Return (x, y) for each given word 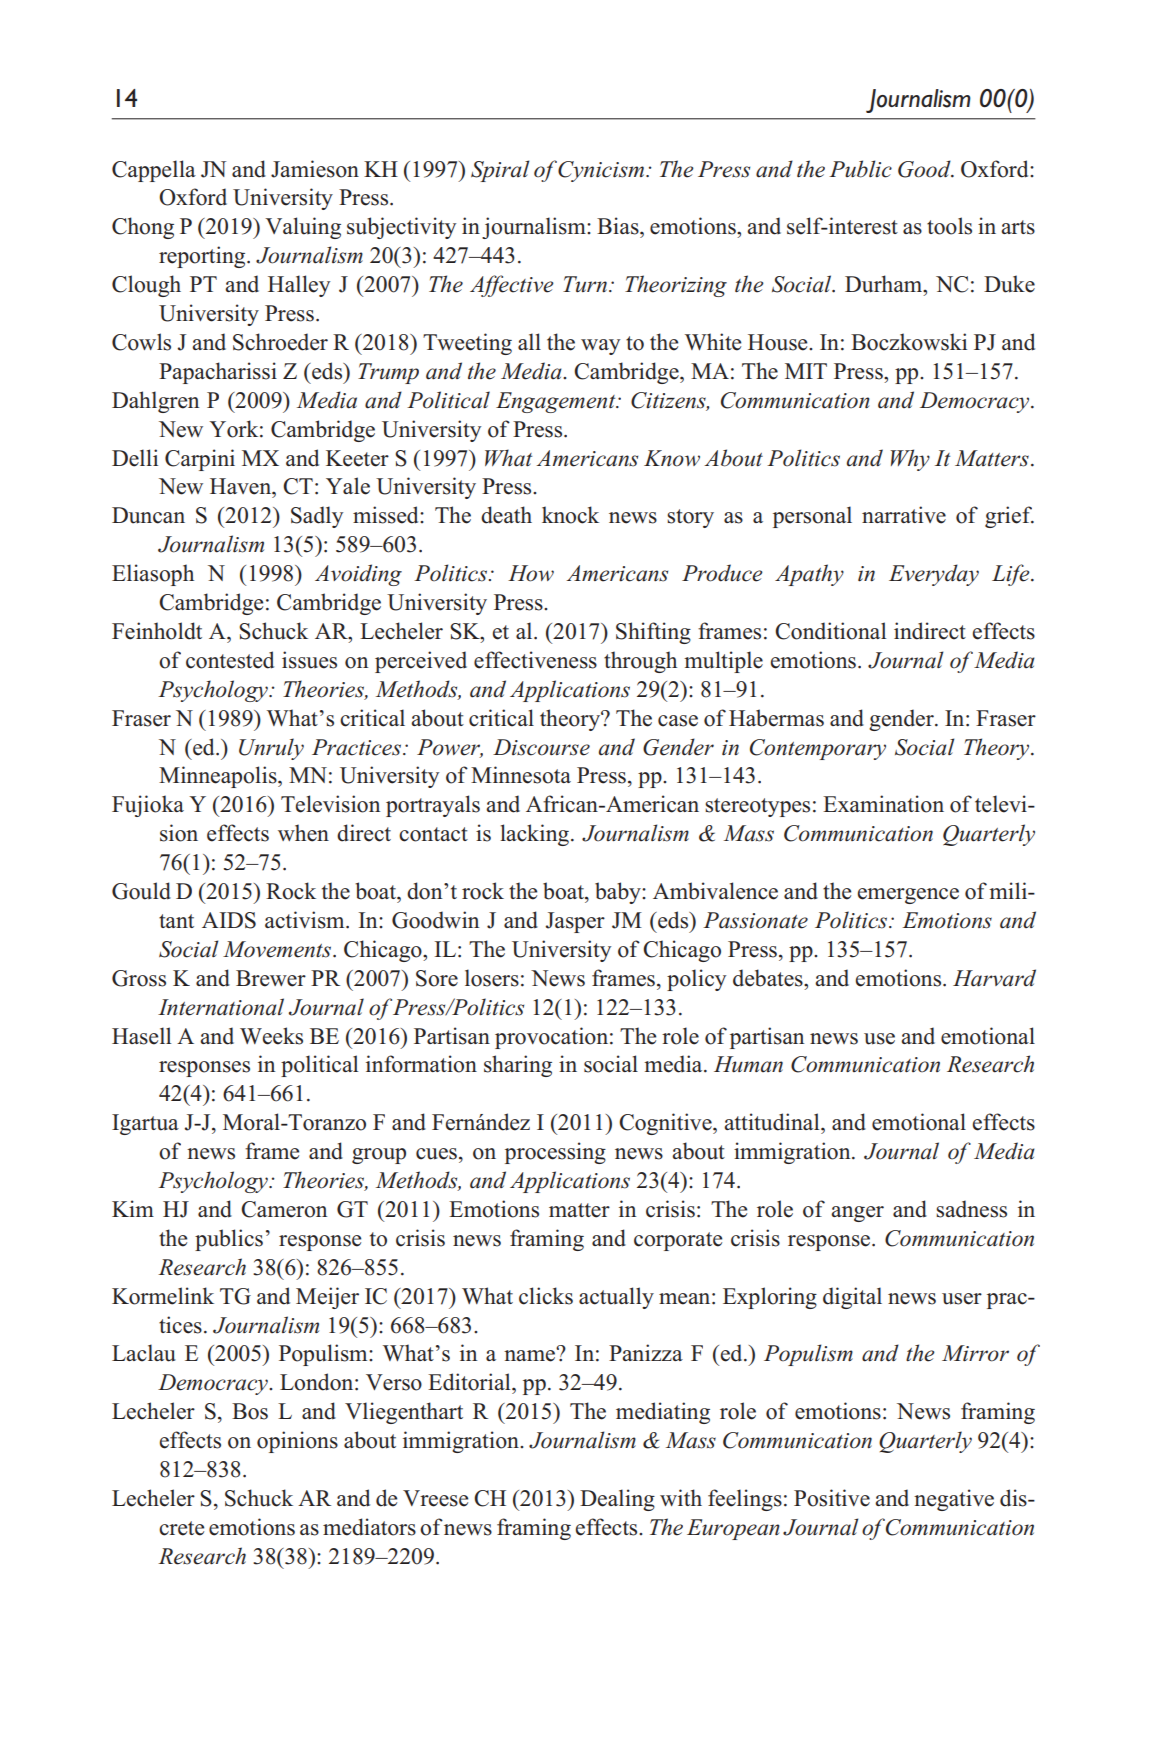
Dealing (617, 1500)
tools (949, 226)
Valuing (303, 228)
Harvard (994, 978)
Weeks (271, 1036)
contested (230, 660)
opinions (297, 1442)
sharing (518, 1066)
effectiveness (535, 660)
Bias (619, 226)
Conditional (830, 631)
